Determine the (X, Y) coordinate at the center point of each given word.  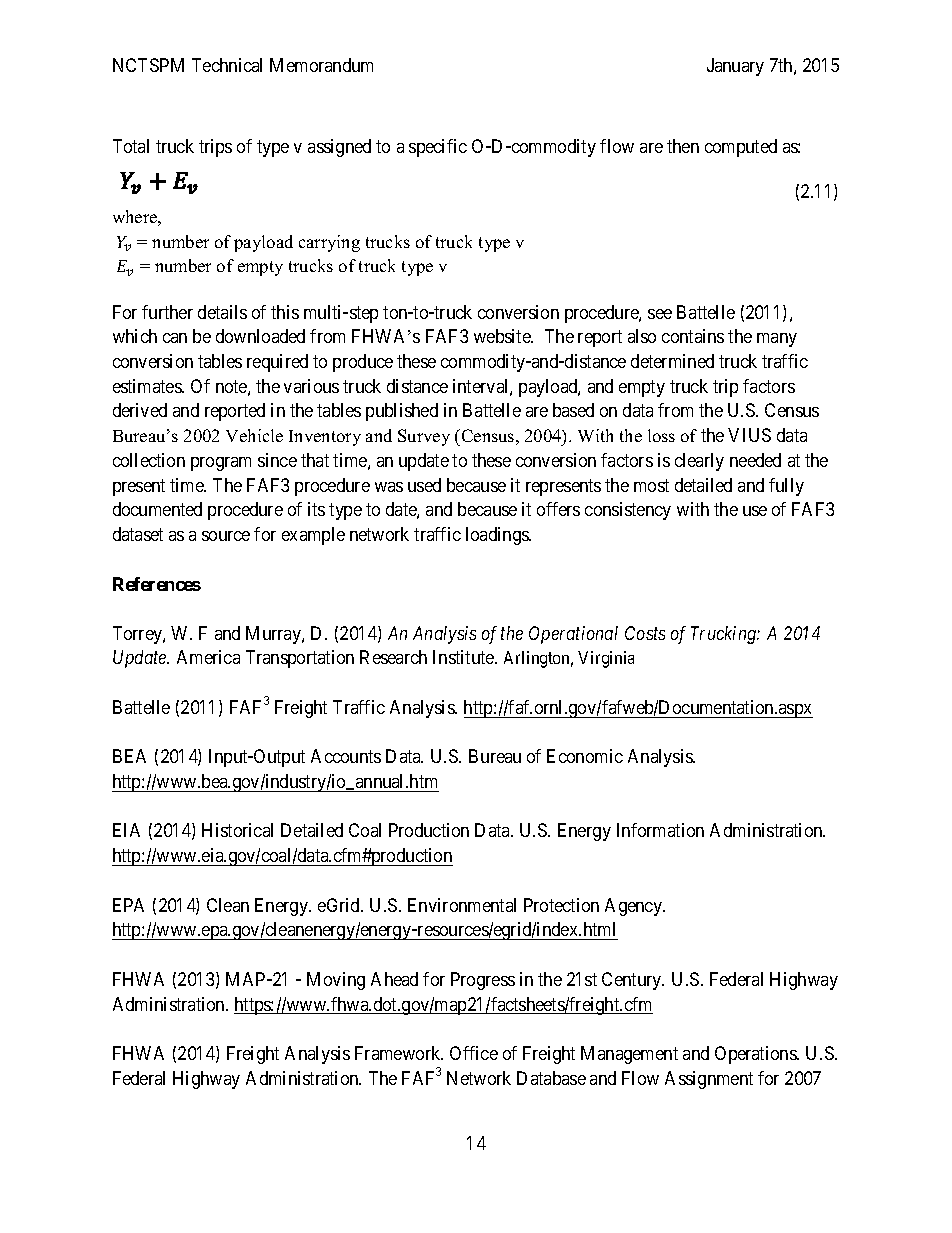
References (157, 584)
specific (438, 148)
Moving (336, 981)
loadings (498, 536)
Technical (227, 65)
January (735, 67)
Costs (645, 633)
